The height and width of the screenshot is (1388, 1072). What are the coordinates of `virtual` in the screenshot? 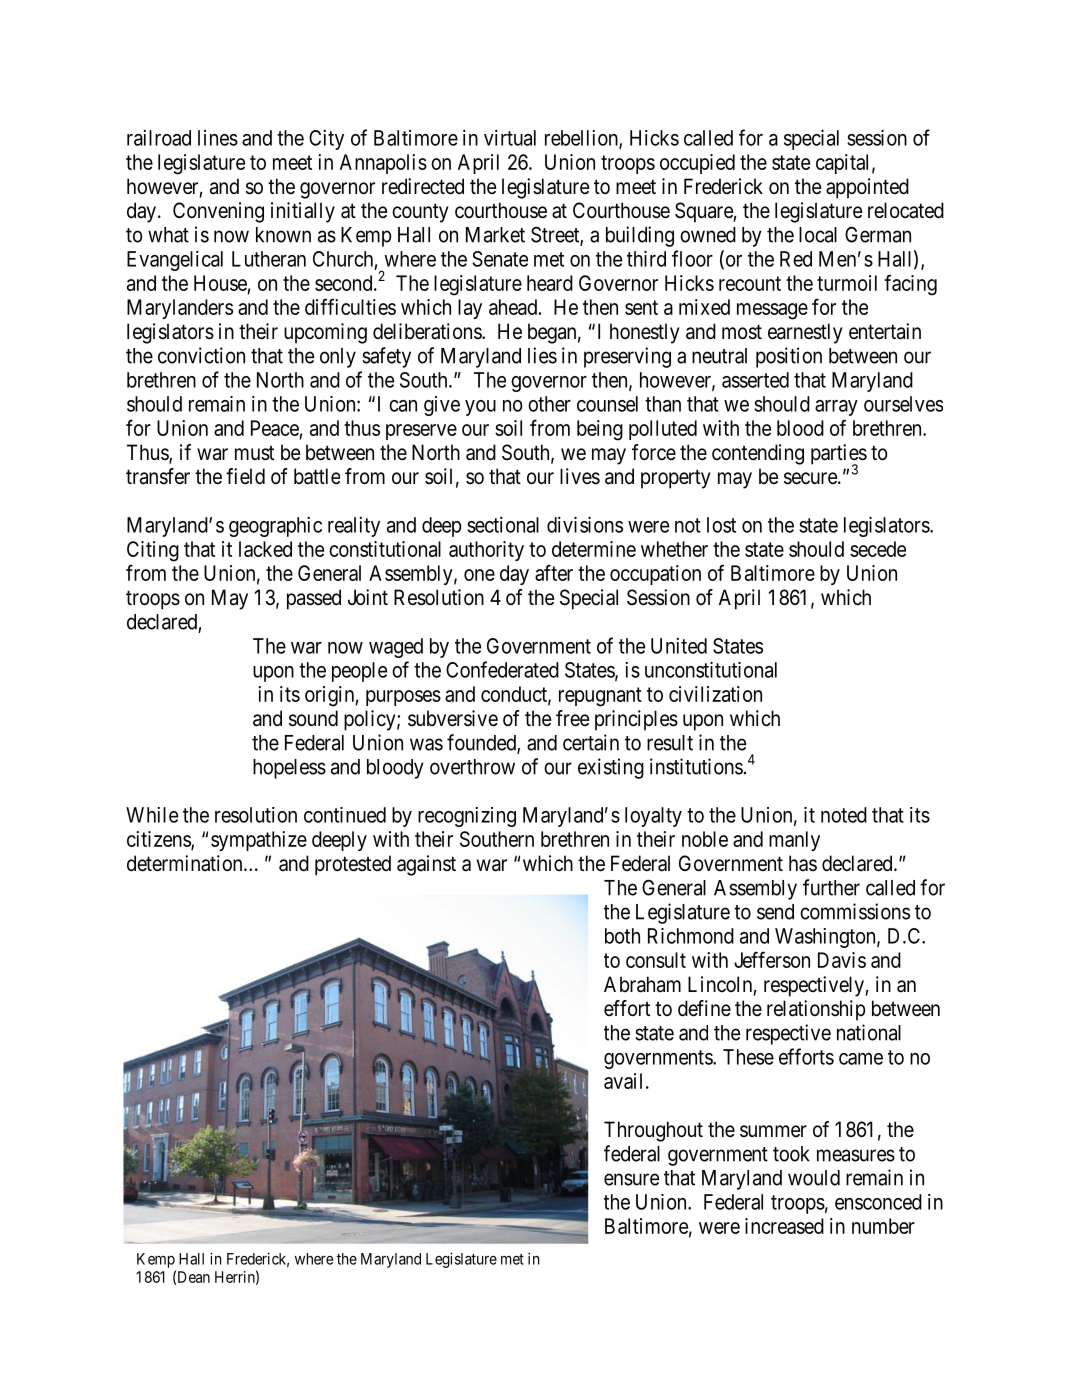 It's located at (510, 138).
